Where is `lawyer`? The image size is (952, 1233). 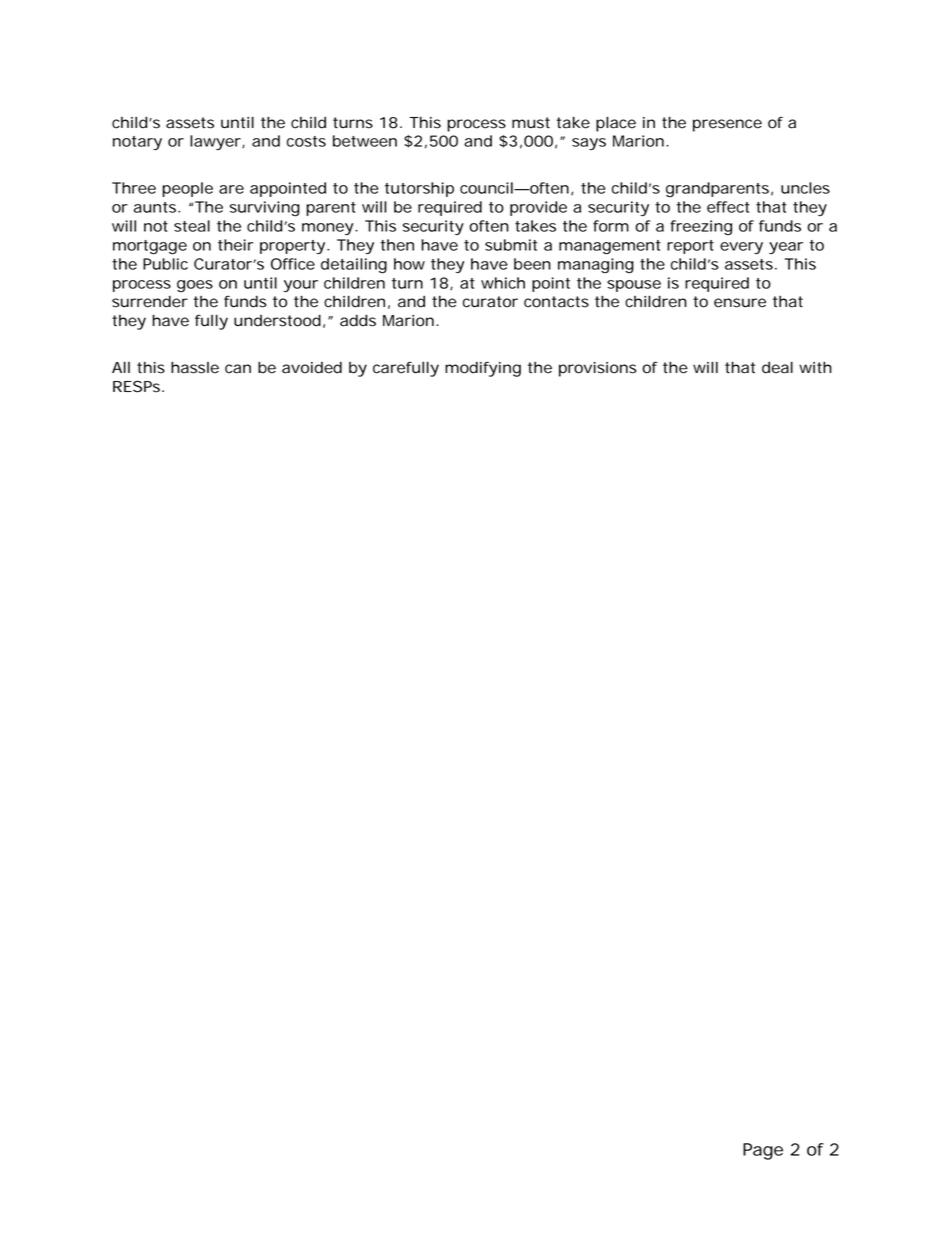 lawyer is located at coordinates (216, 142).
